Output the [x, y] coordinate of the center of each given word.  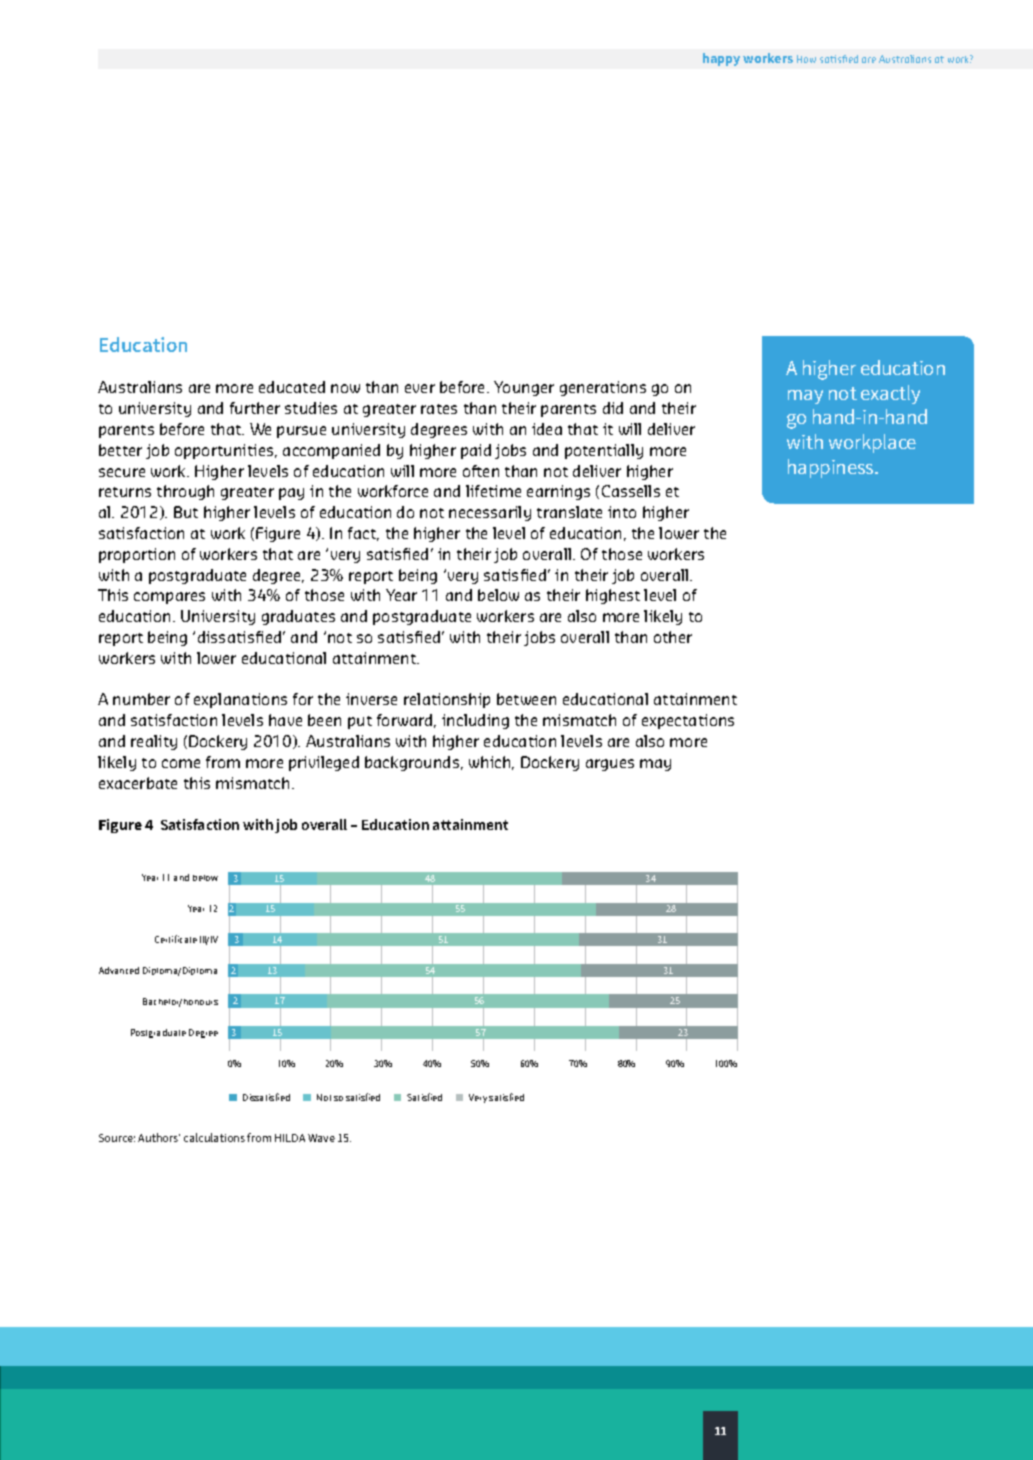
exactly [890, 394]
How [806, 59]
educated [292, 387]
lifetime [493, 491]
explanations [240, 700]
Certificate [176, 939]
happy [721, 59]
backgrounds [413, 763]
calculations [214, 1137]
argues [610, 765]
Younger [524, 388]
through [185, 492]
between [526, 699]
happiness [832, 468]
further [255, 408]
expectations [688, 721]
